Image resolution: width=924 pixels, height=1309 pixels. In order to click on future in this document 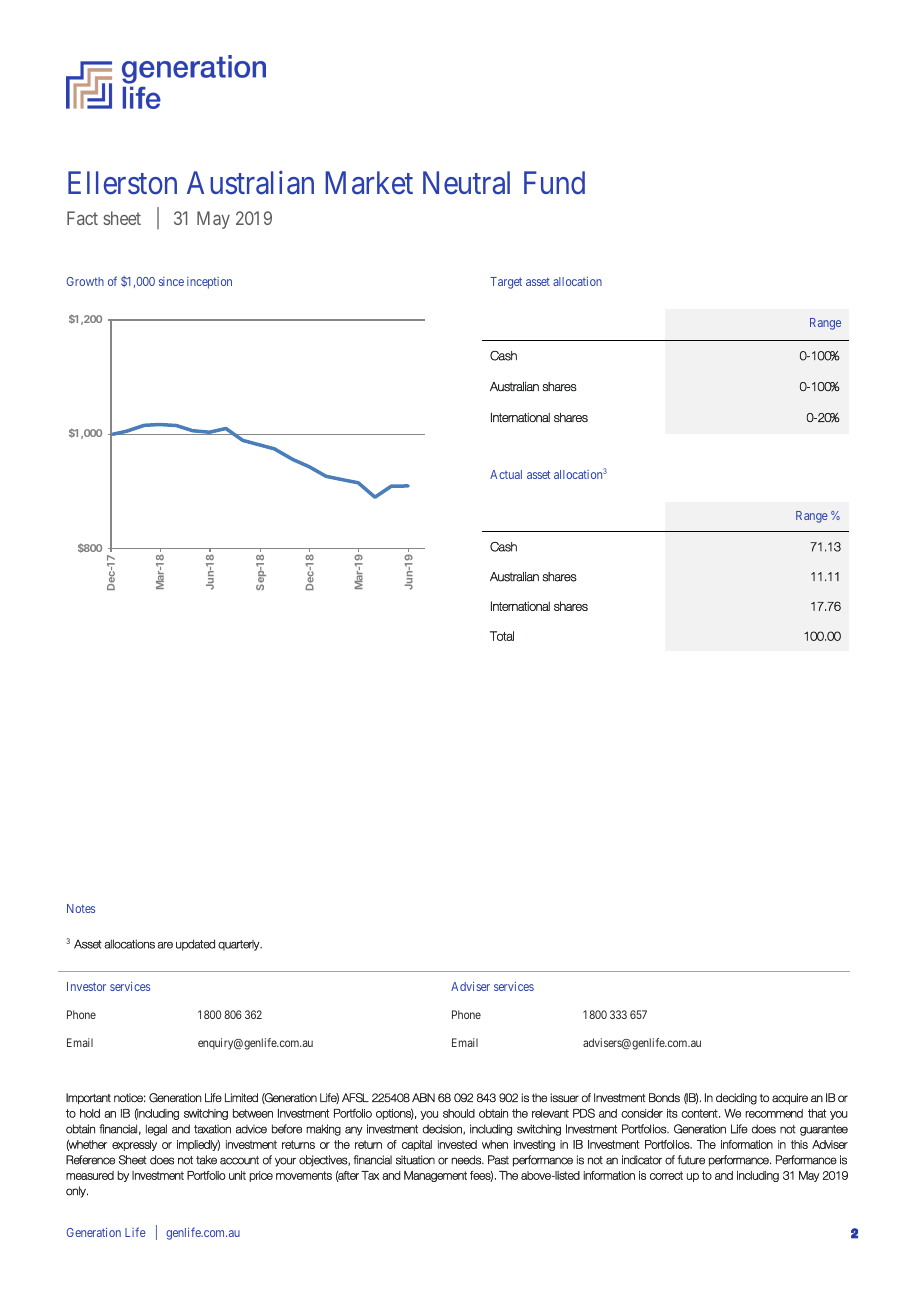, I will do `click(691, 1160)`.
